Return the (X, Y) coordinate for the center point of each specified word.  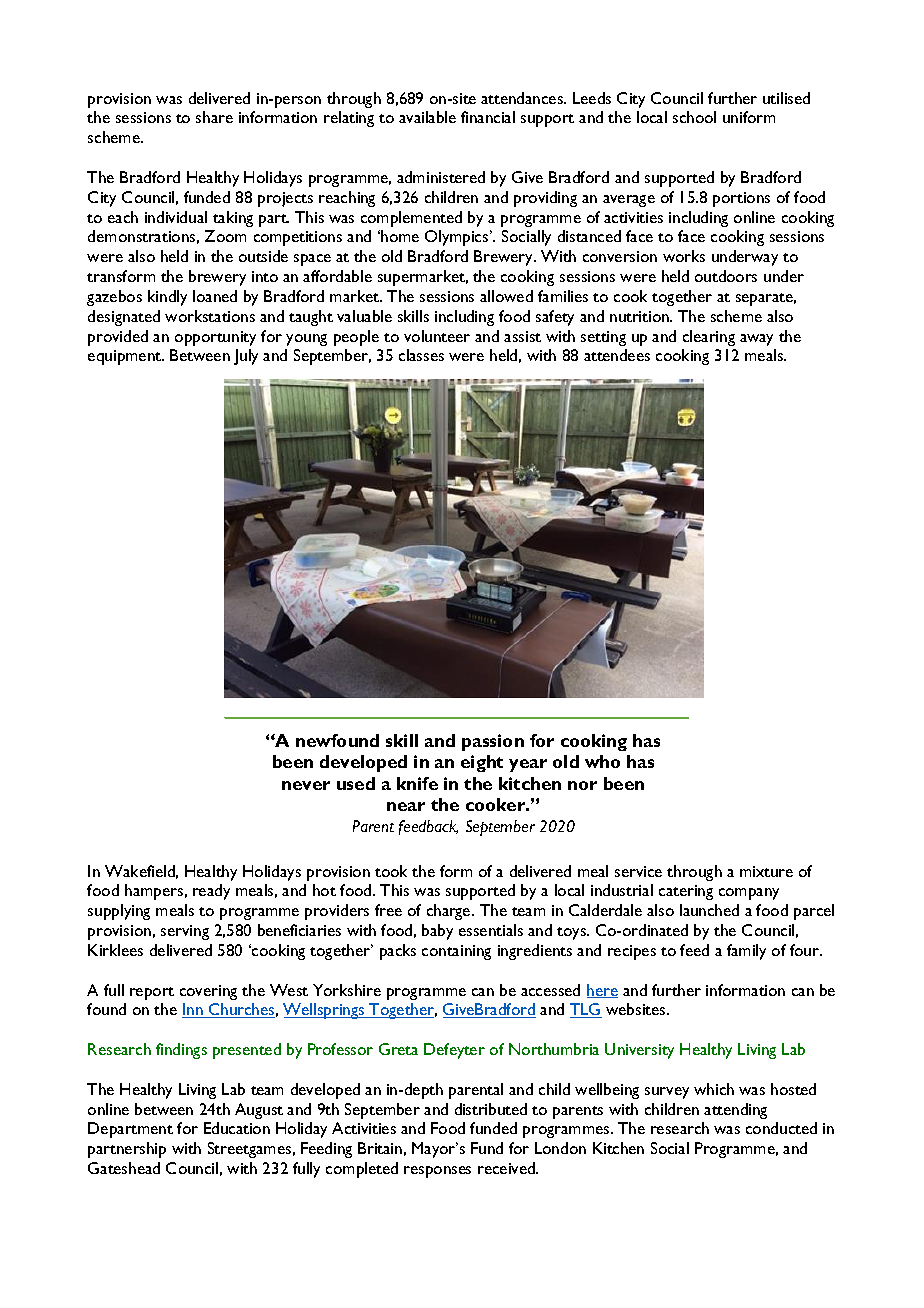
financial (488, 117)
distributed (491, 1109)
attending (735, 1111)
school (694, 117)
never (306, 785)
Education (237, 1128)
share (214, 117)
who (602, 761)
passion (493, 742)
